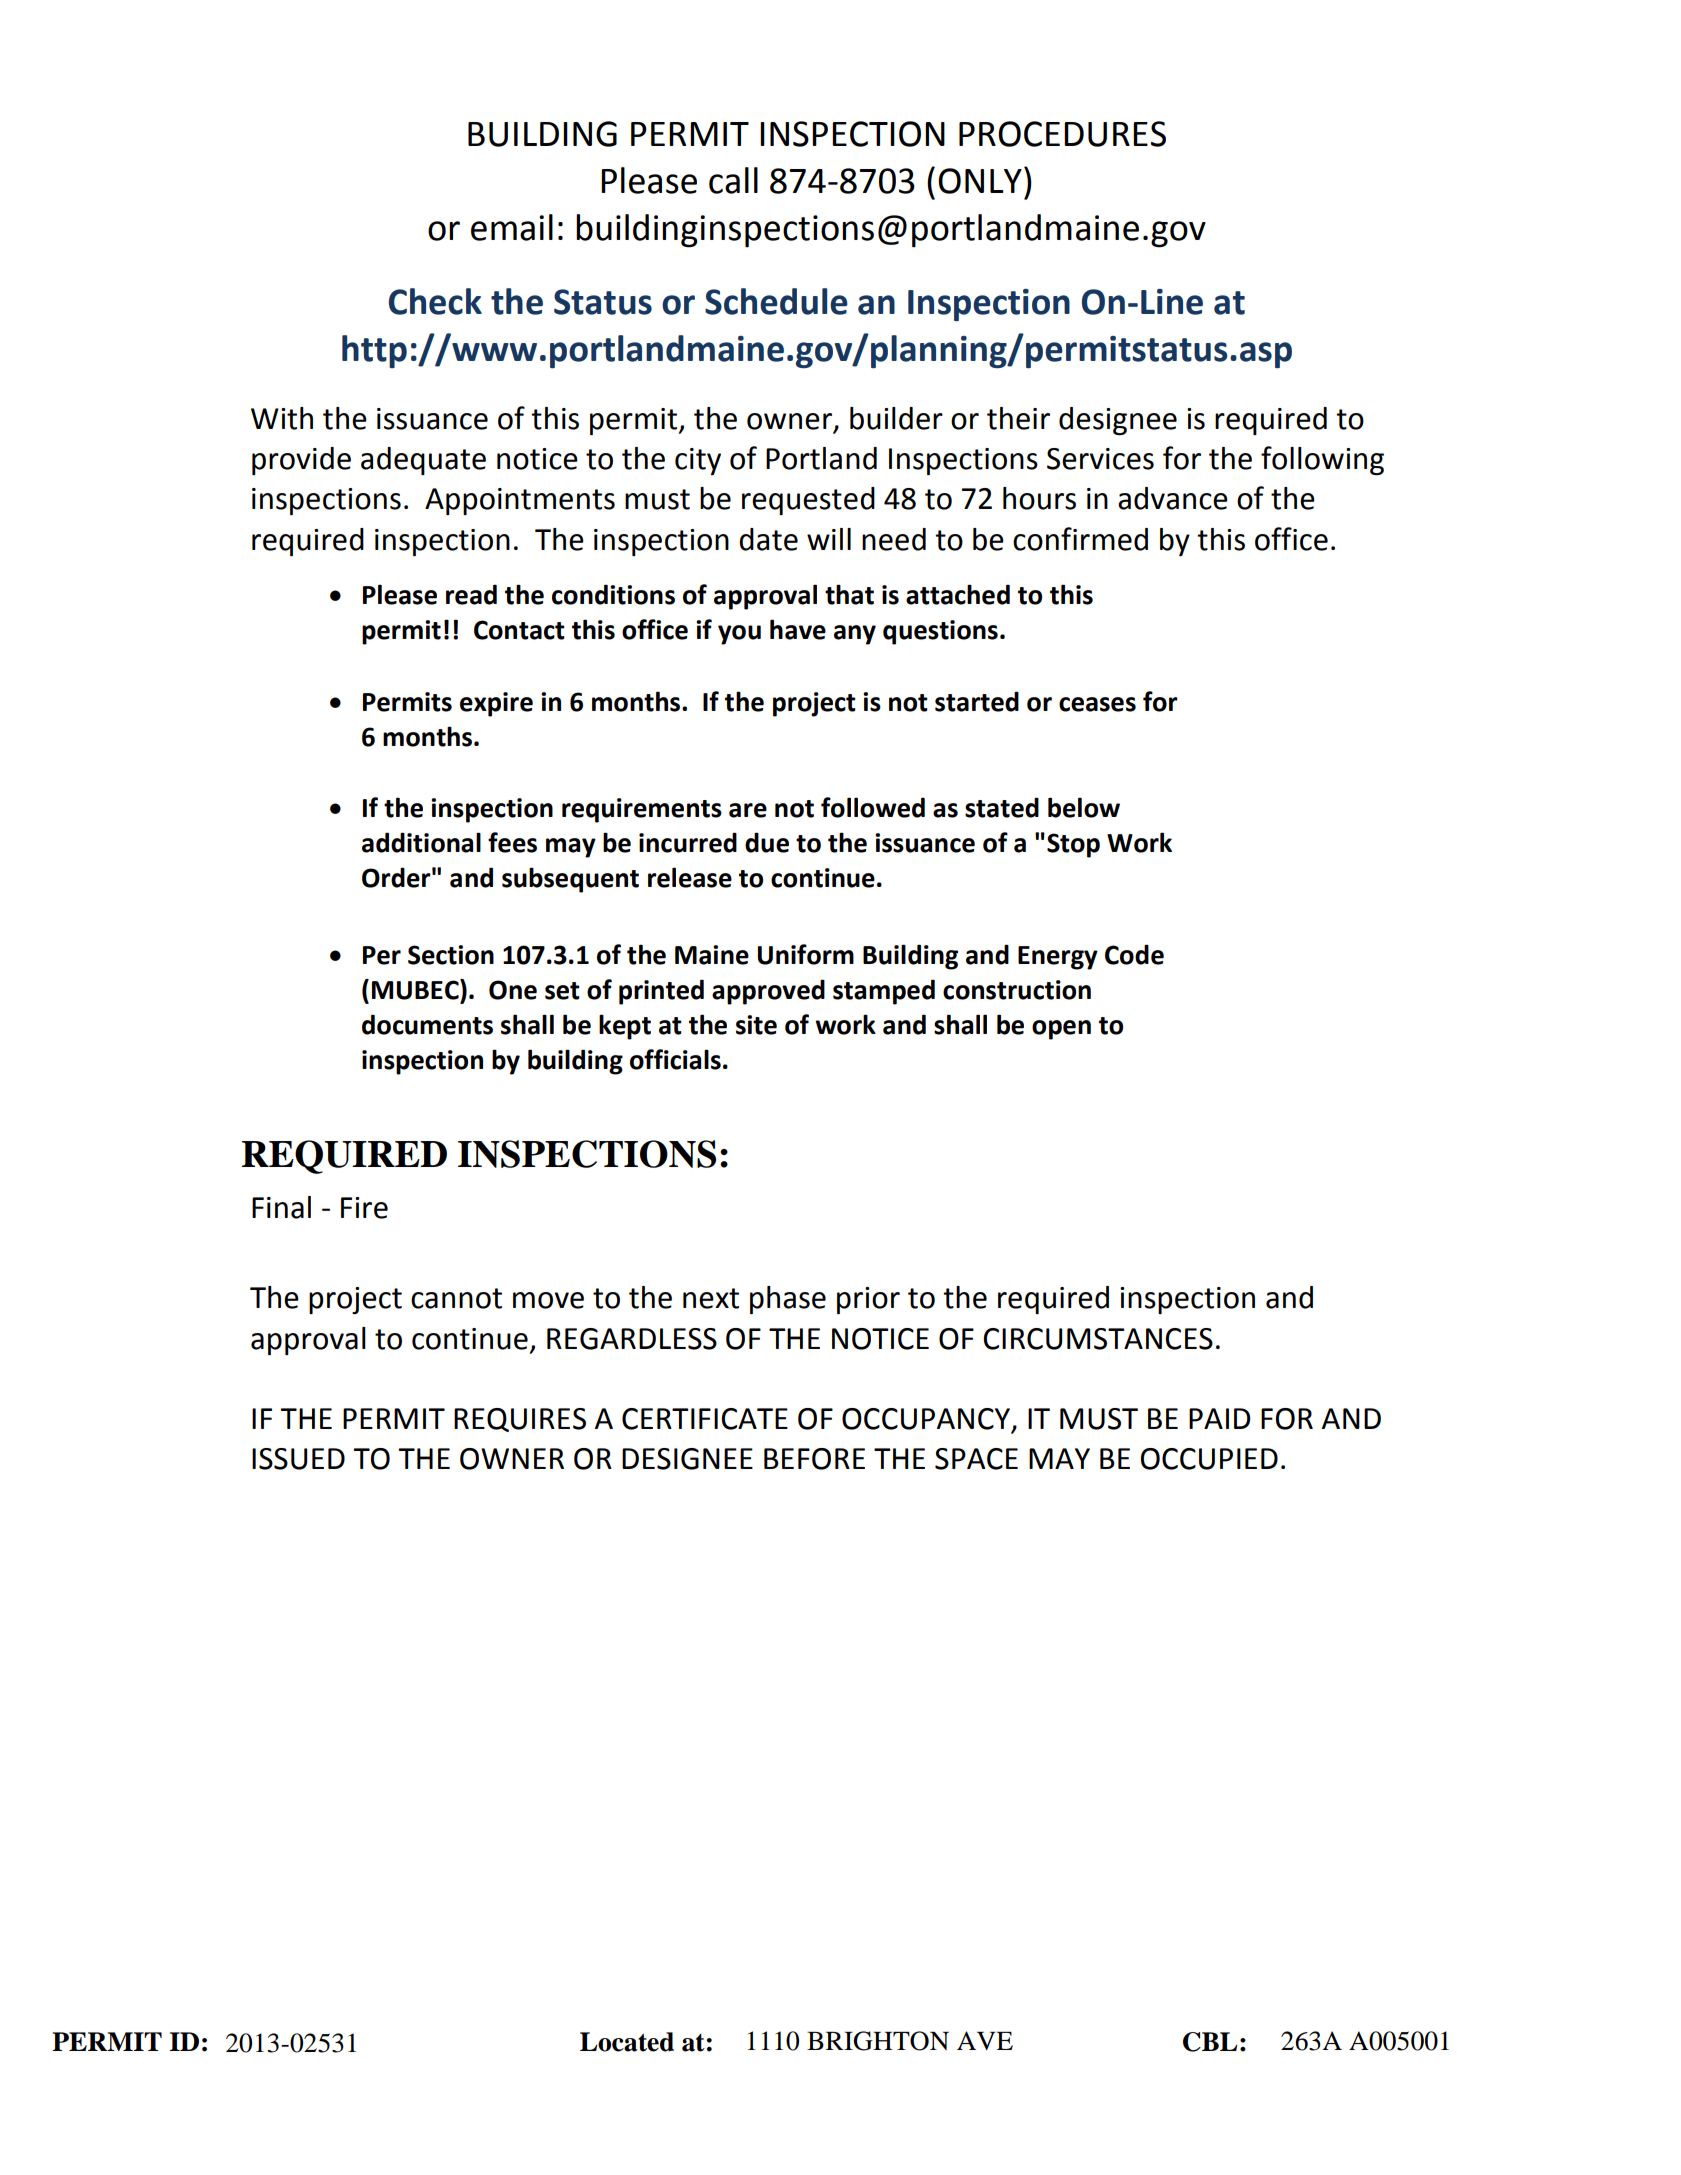 This screenshot has height=2175, width=1681. What do you see at coordinates (878, 2041) in the screenshot?
I see `BRIGHTON` at bounding box center [878, 2041].
